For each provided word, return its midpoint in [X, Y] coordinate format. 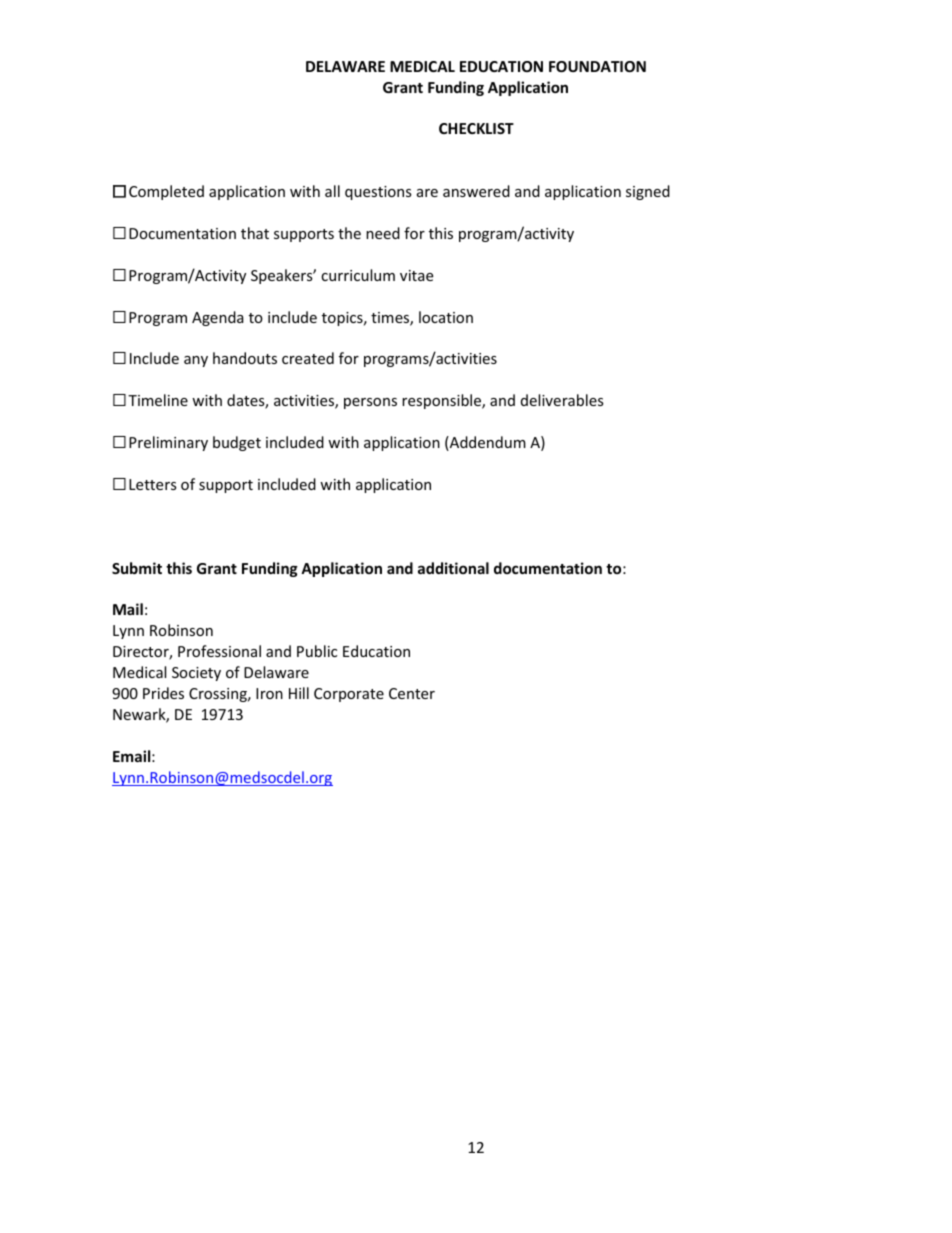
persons [370, 403]
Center [412, 693]
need [383, 233]
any [196, 361]
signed [648, 192]
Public [317, 651]
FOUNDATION [597, 66]
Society [196, 674]
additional [453, 568]
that [255, 233]
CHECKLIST [476, 128]
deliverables [562, 400]
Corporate [349, 695]
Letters [153, 484]
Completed [166, 192]
